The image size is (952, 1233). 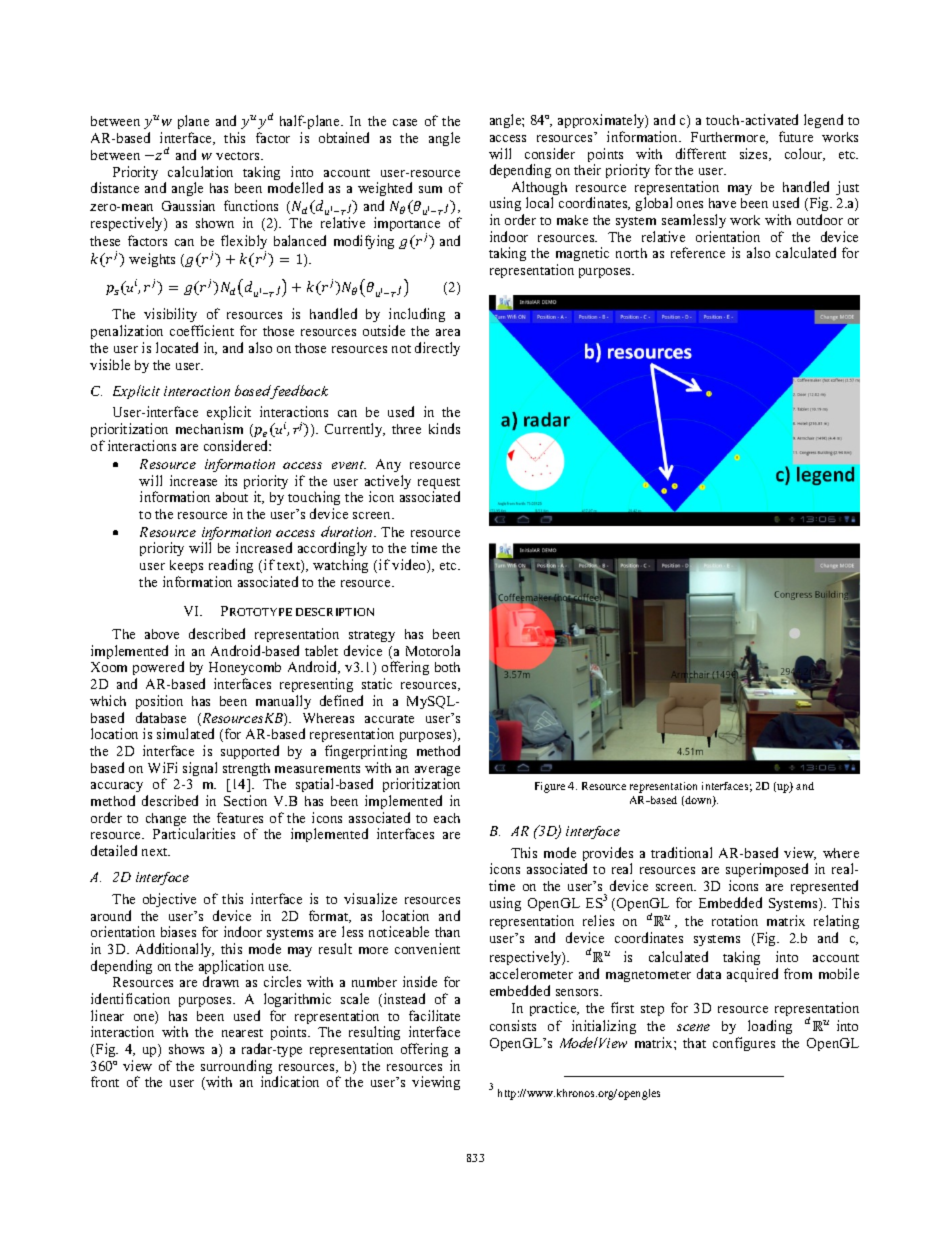 What do you see at coordinates (186, 1049) in the screenshot?
I see `shows` at bounding box center [186, 1049].
